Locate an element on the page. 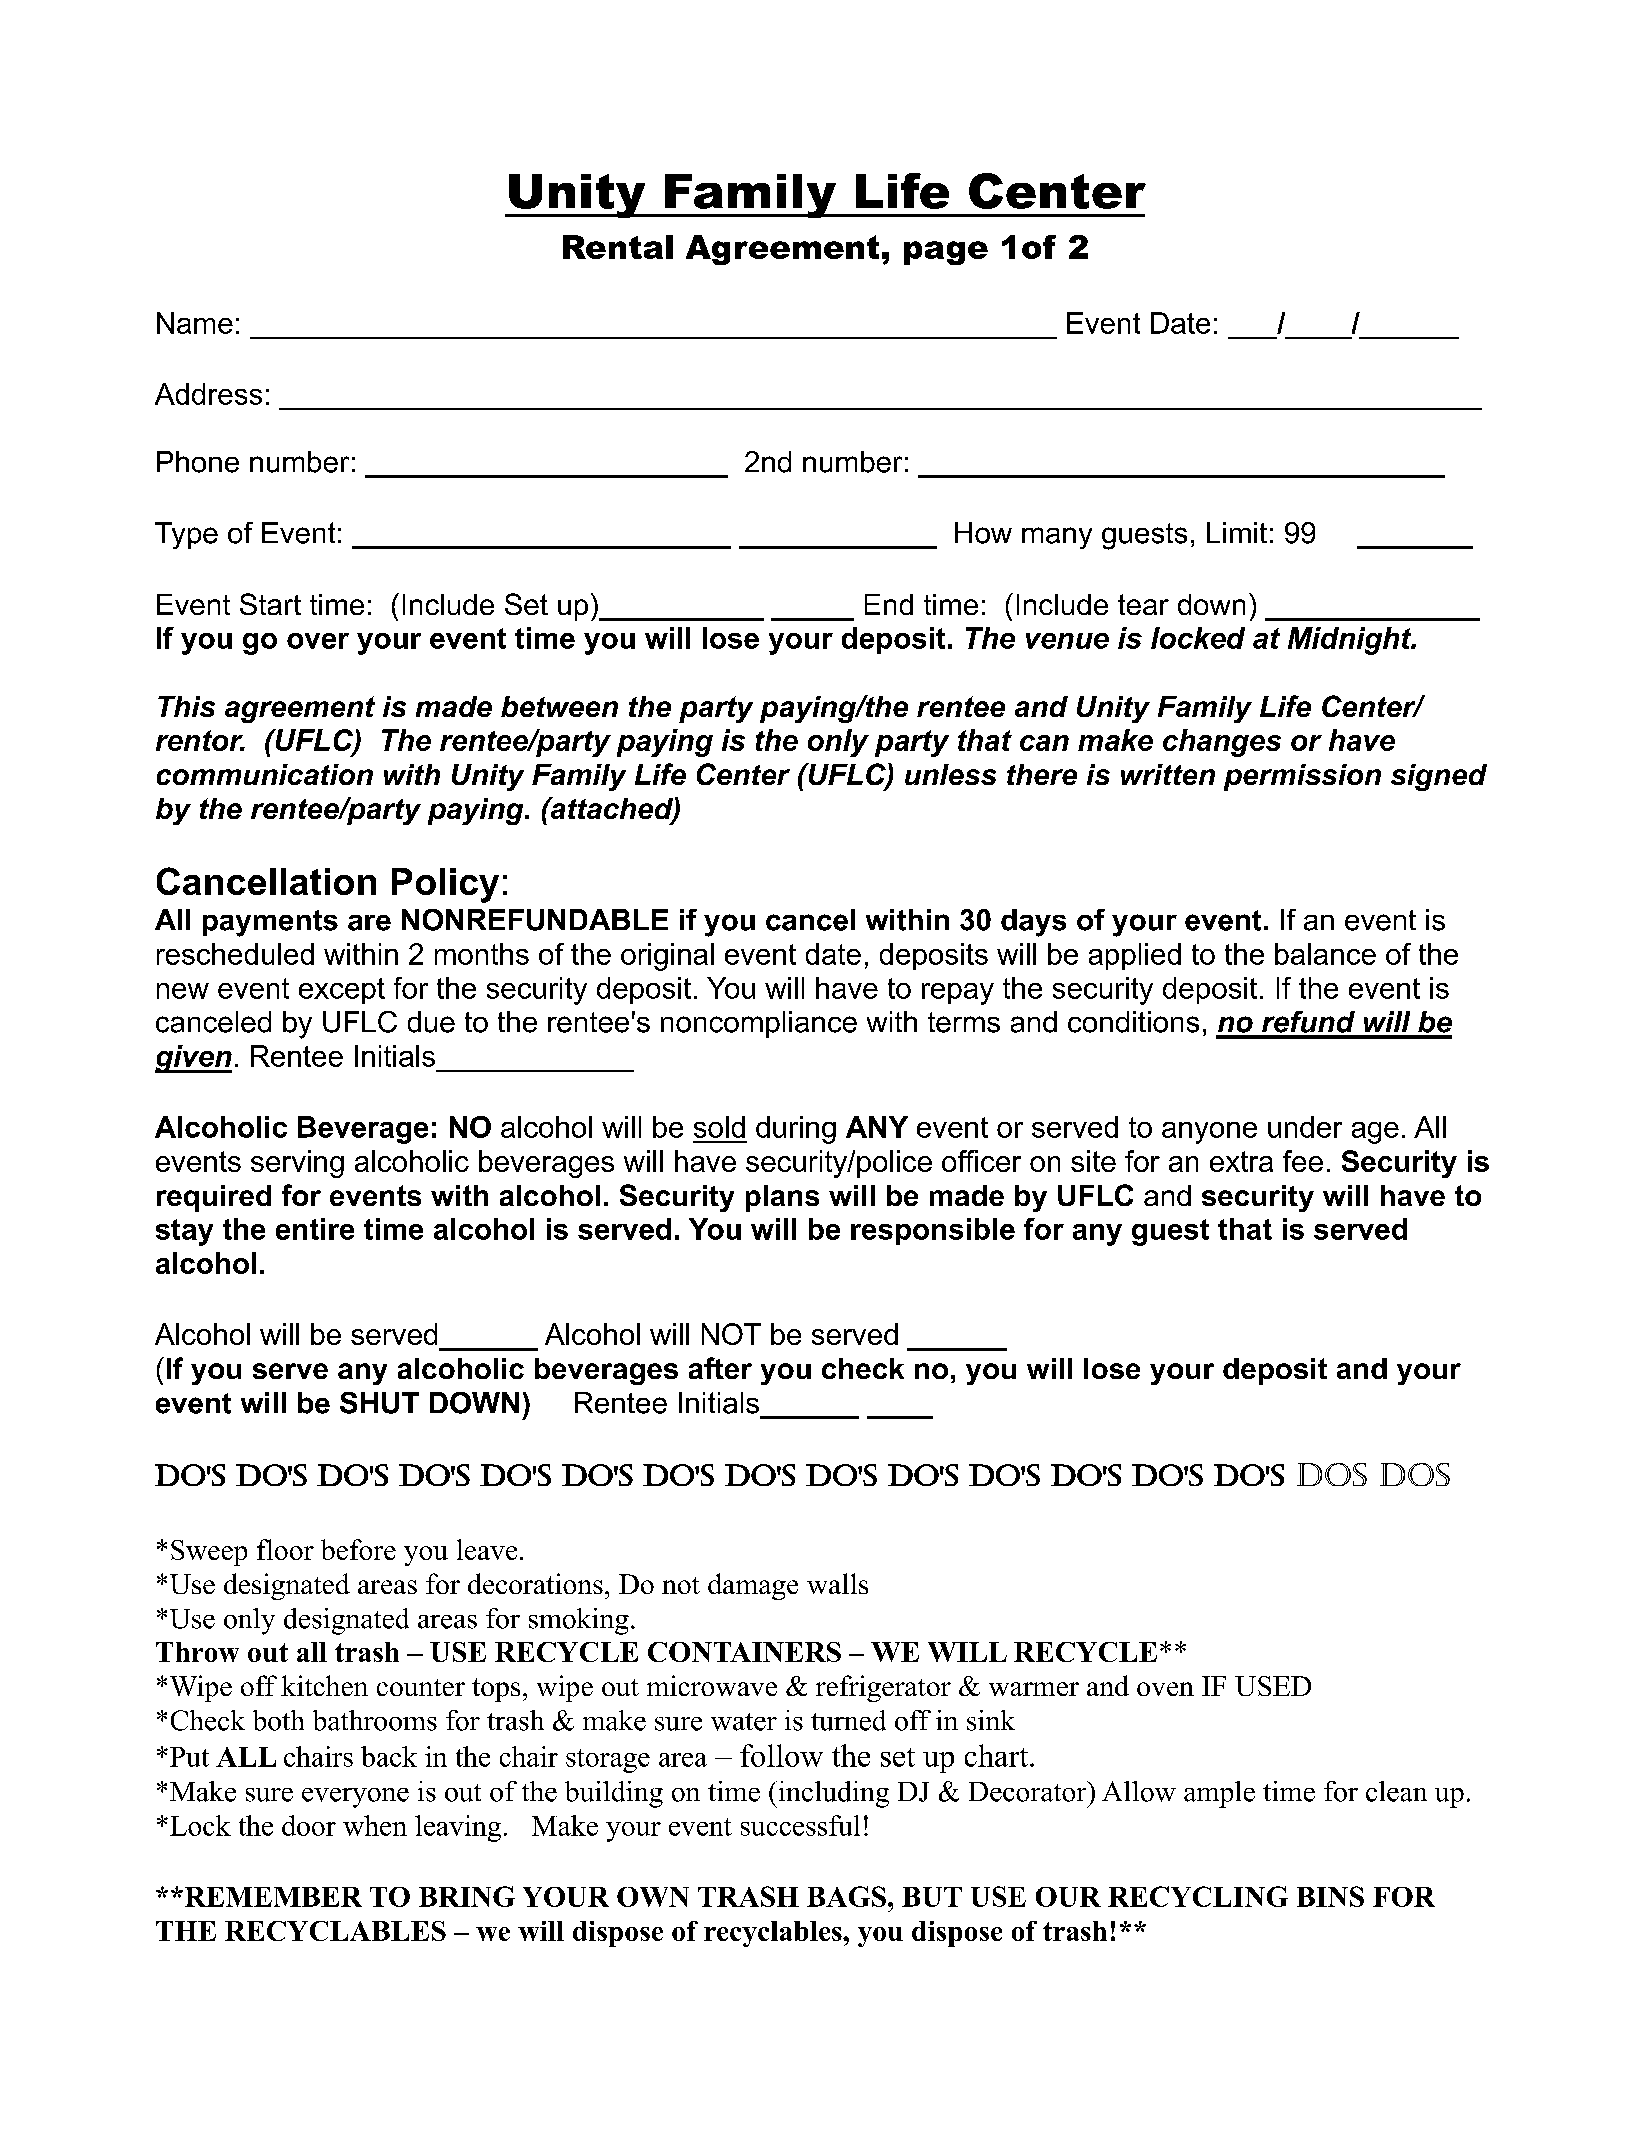 This image has width=1647, height=2131. Name is located at coordinates (195, 323).
